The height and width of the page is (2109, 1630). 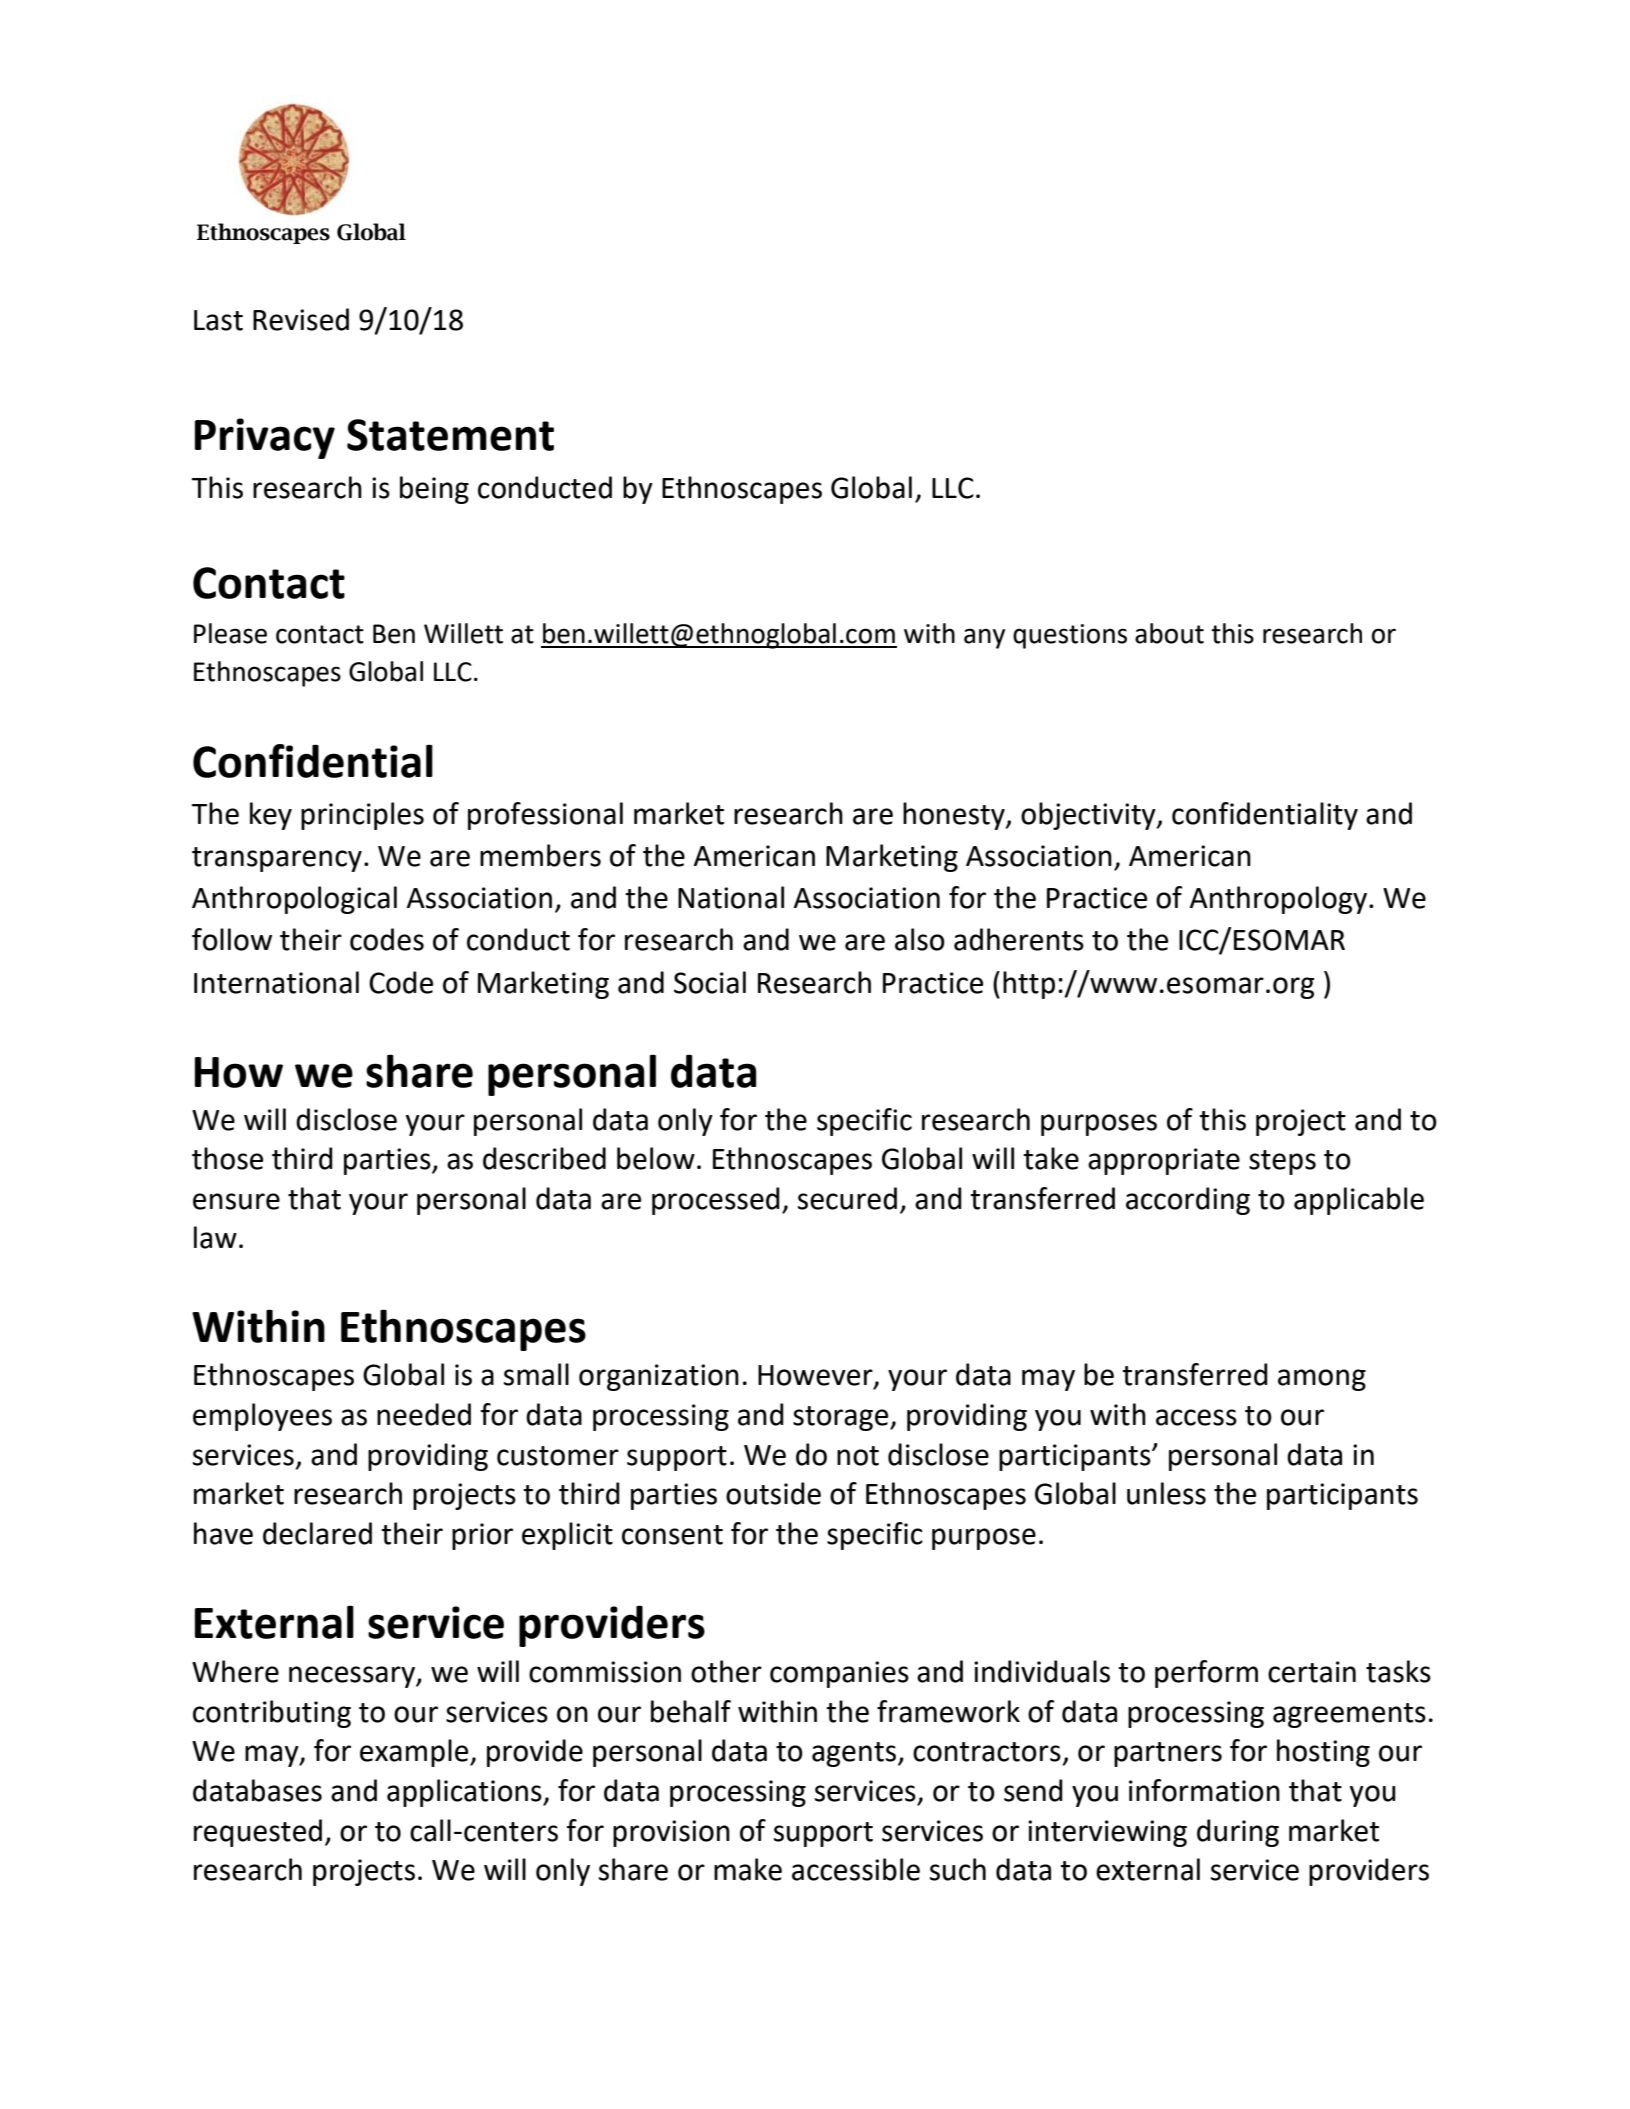 What do you see at coordinates (1169, 633) in the page?
I see `about` at bounding box center [1169, 633].
